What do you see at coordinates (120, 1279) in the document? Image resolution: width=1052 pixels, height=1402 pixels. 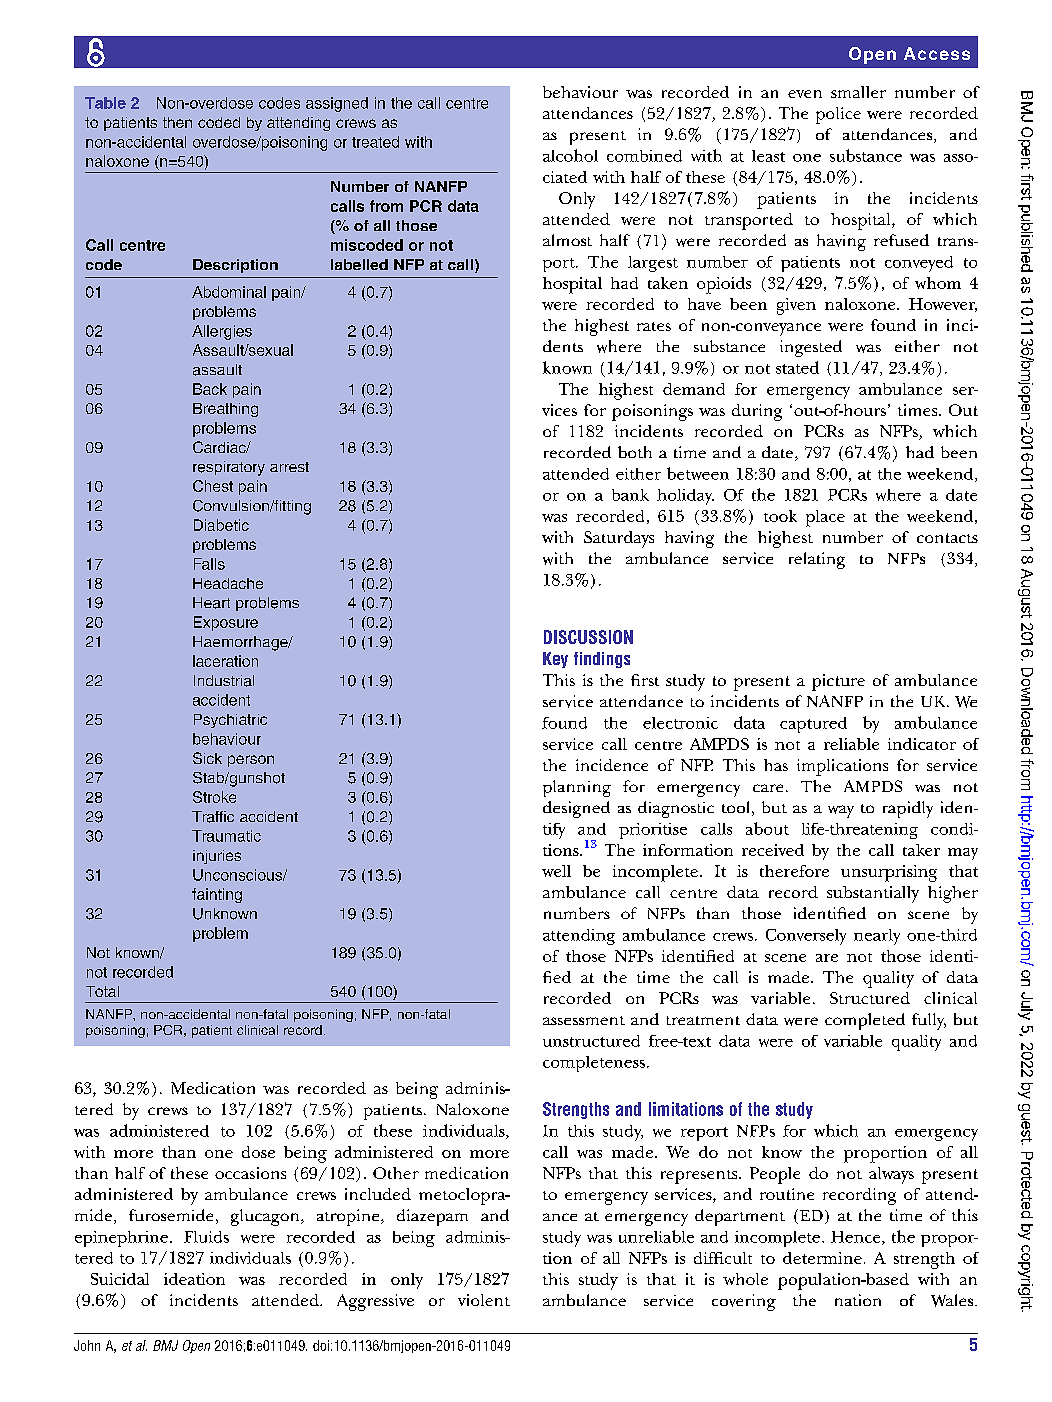 I see `Suicidal` at bounding box center [120, 1279].
